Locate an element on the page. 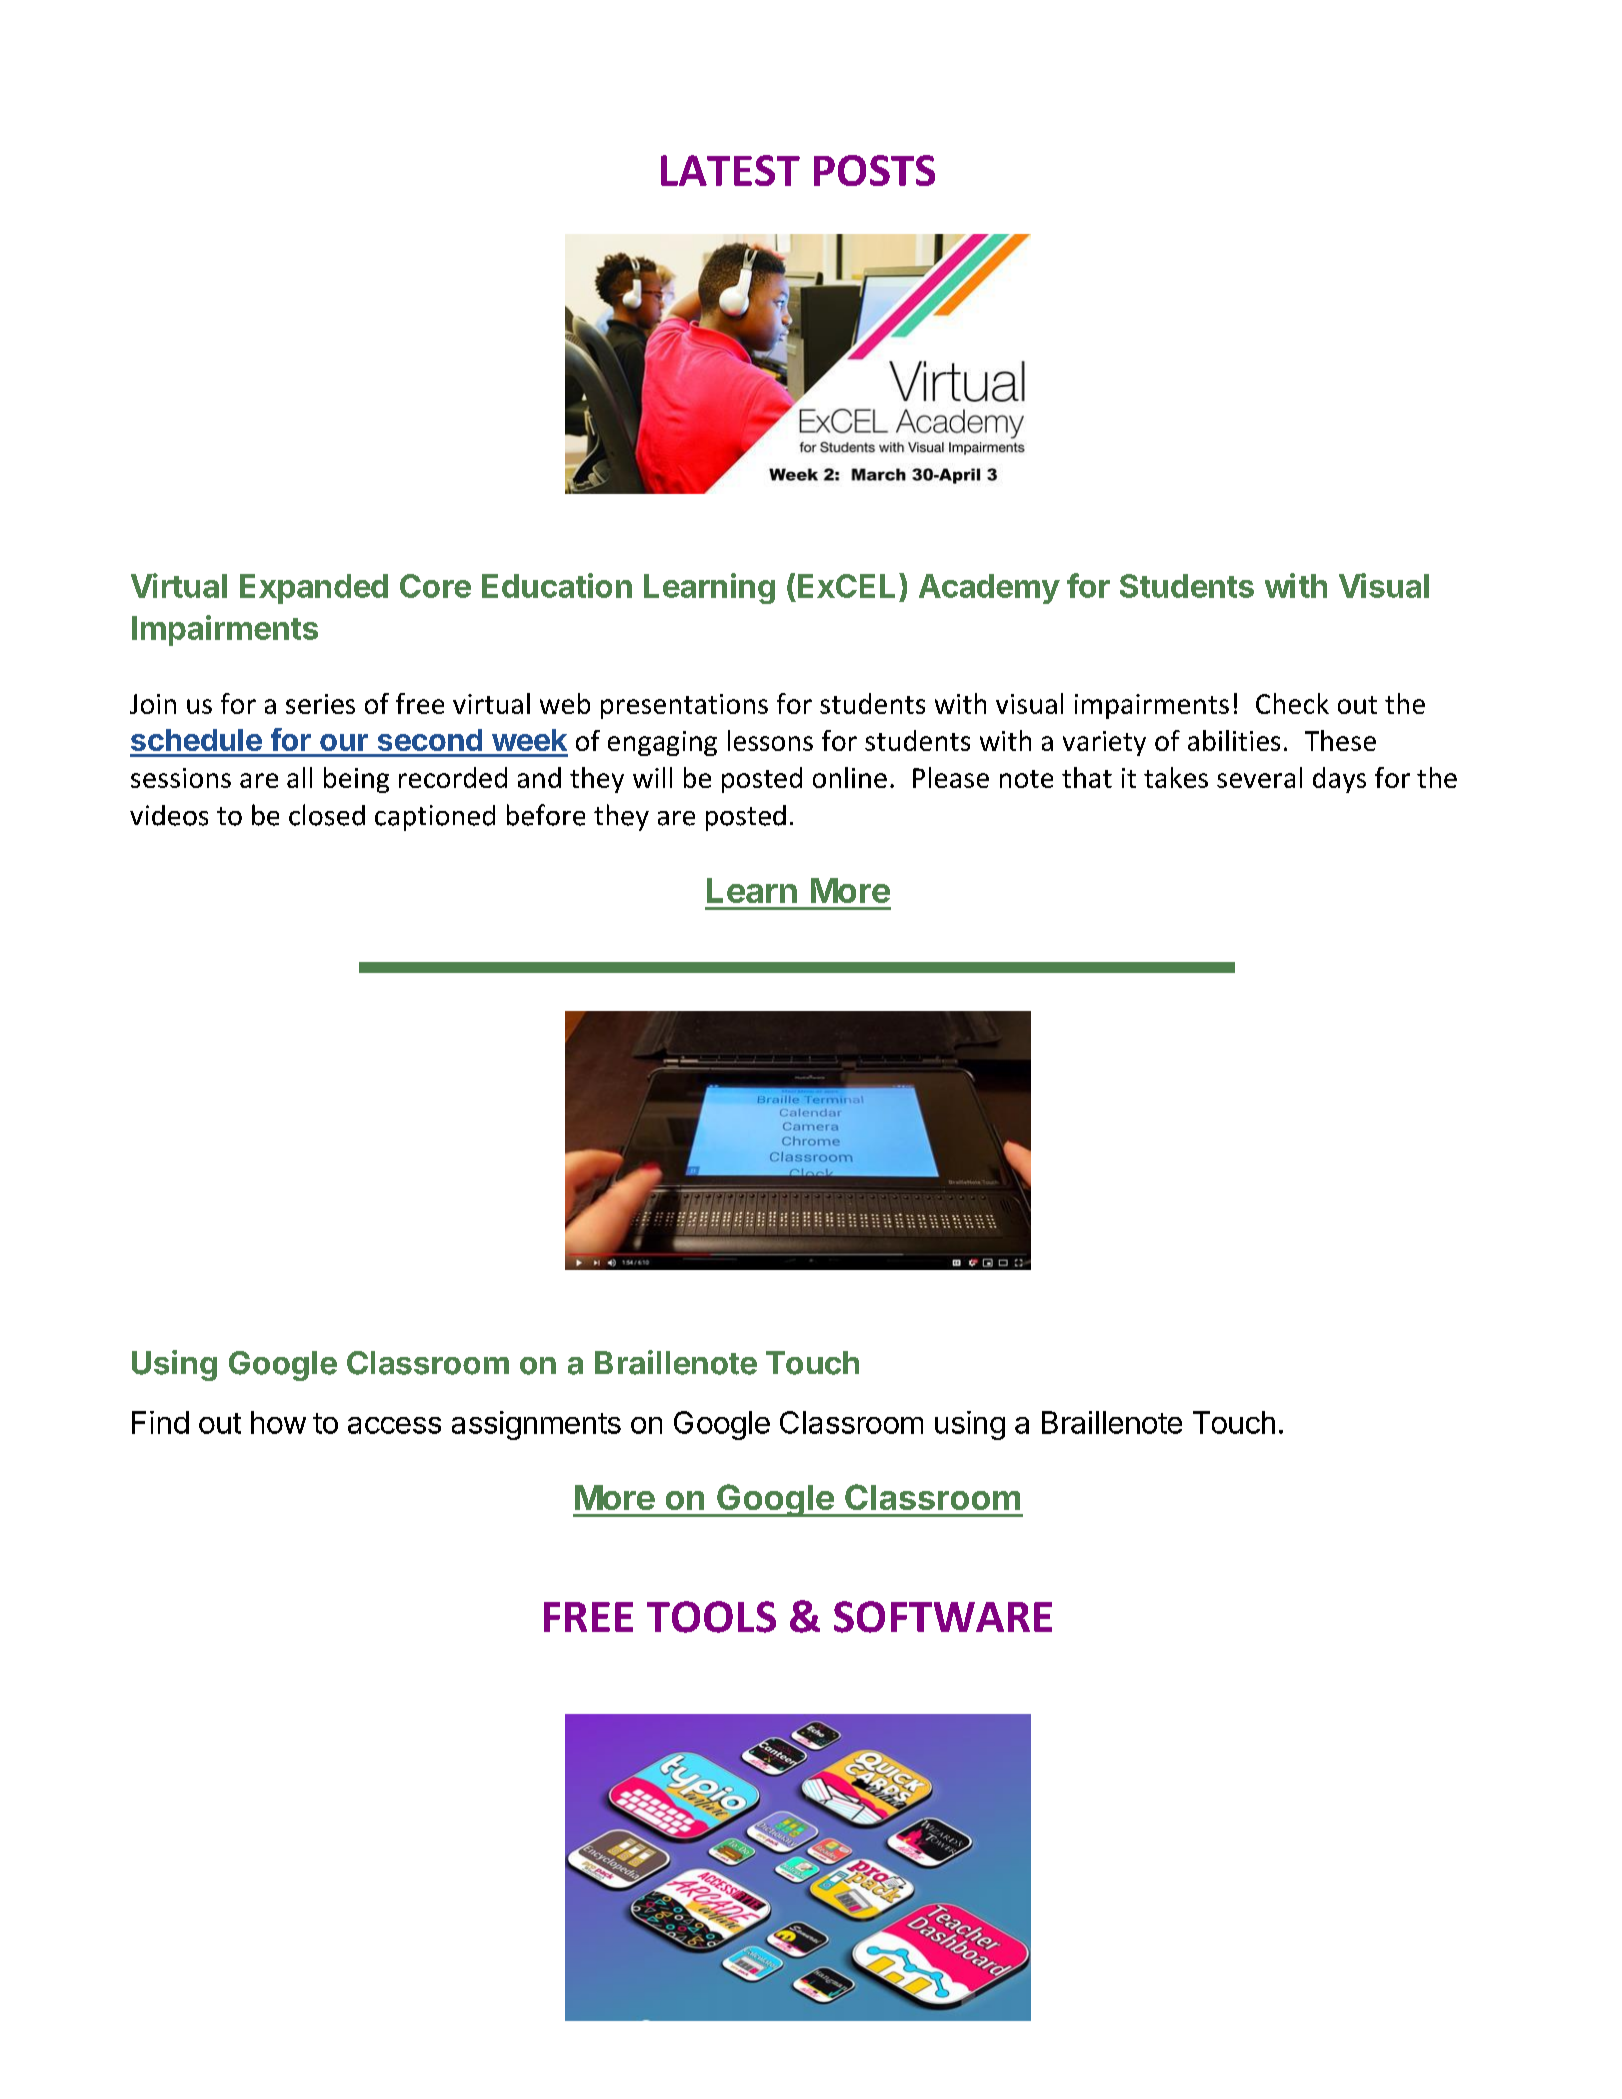 Image resolution: width=1622 pixels, height=2099 pixels. takes is located at coordinates (1176, 777).
